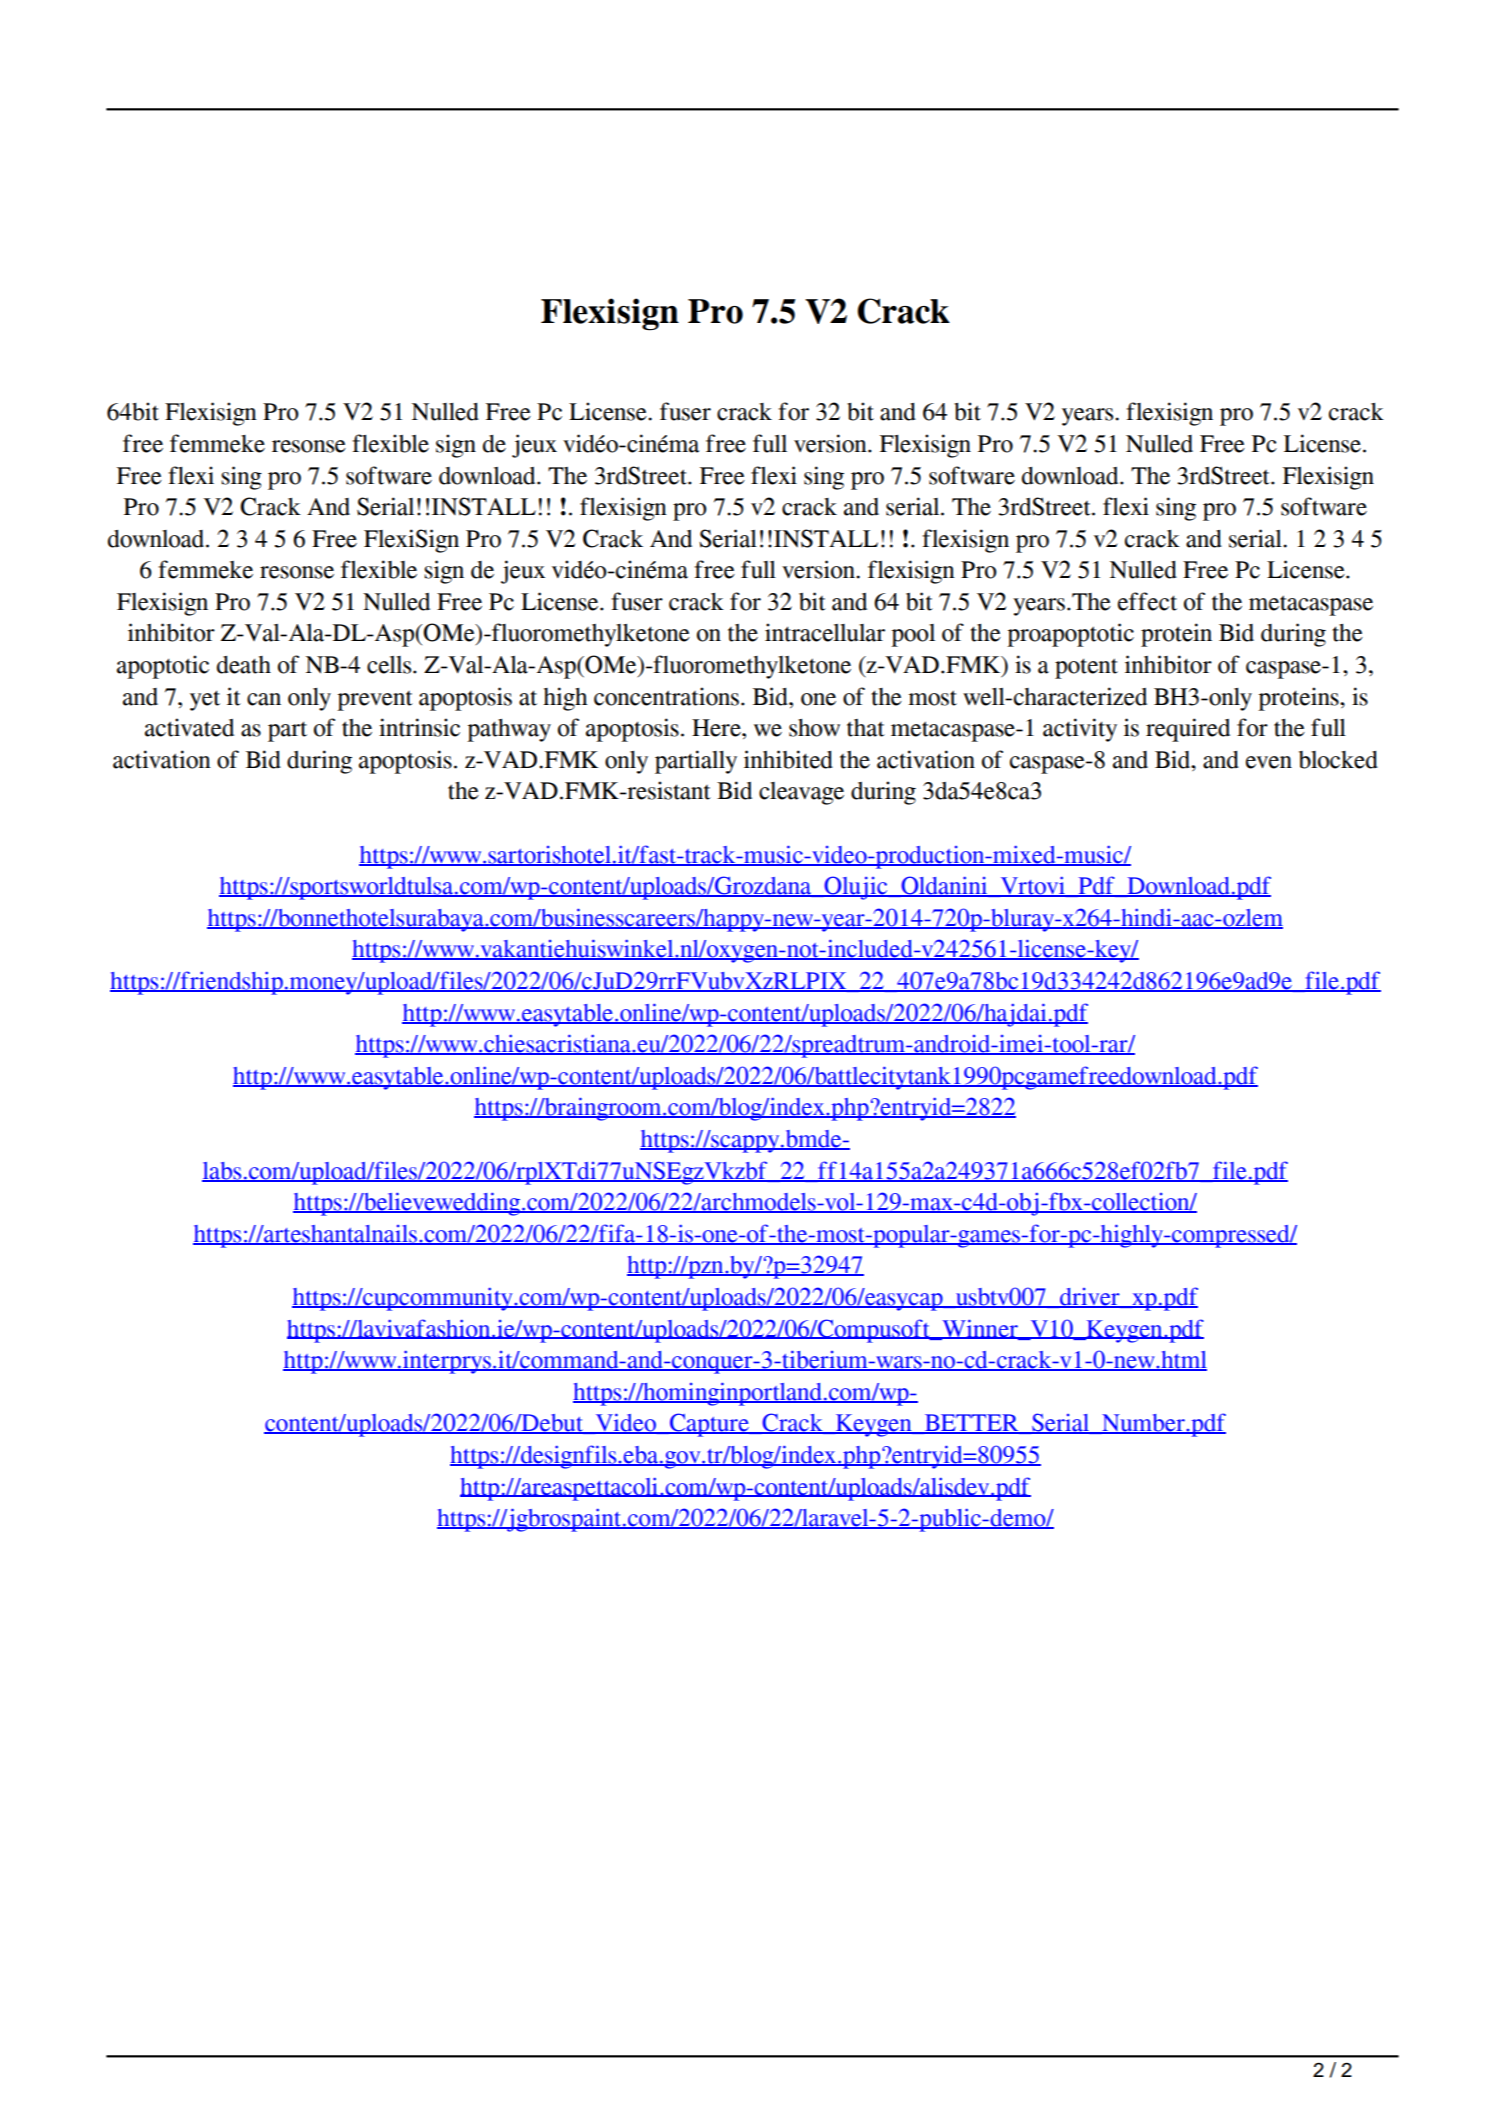  What do you see at coordinates (1147, 601) in the screenshot?
I see `effect` at bounding box center [1147, 601].
